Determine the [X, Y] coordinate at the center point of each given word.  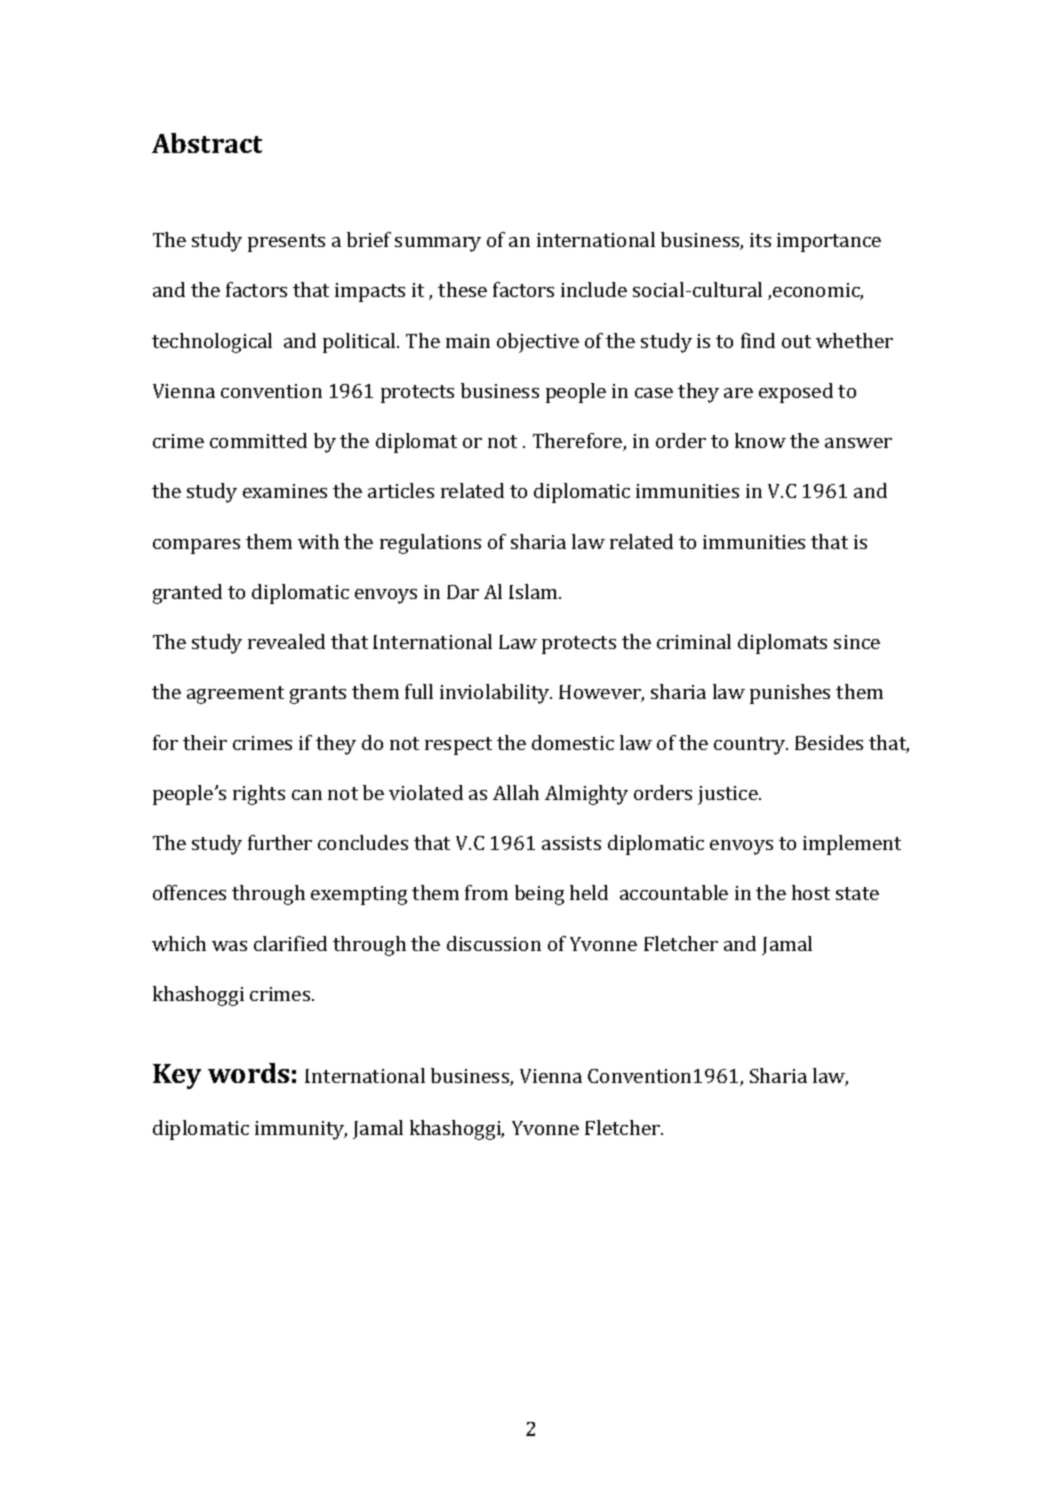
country [751, 746]
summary [438, 244]
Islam [534, 591]
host [811, 892]
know [760, 440]
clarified [290, 943]
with [318, 541]
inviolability [496, 694]
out [796, 341]
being [539, 895]
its [760, 240]
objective [538, 343]
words [248, 1073]
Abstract [207, 143]
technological [212, 343]
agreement [235, 695]
